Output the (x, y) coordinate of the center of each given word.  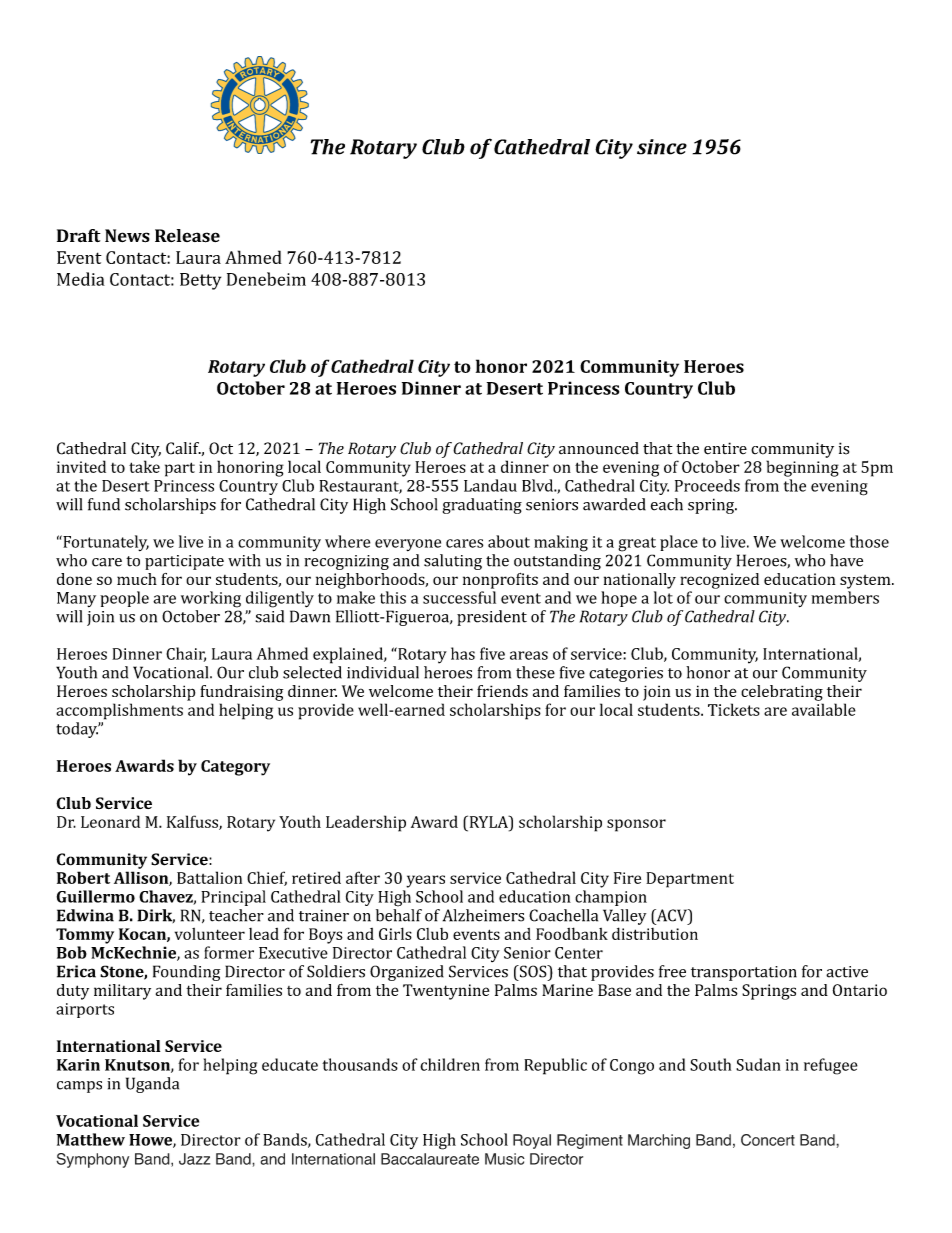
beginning (802, 468)
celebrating (782, 693)
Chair (186, 654)
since (662, 147)
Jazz (194, 1159)
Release (187, 236)
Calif (183, 448)
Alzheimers (483, 915)
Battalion (209, 877)
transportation (744, 973)
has (463, 653)
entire (725, 448)
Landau (490, 485)
